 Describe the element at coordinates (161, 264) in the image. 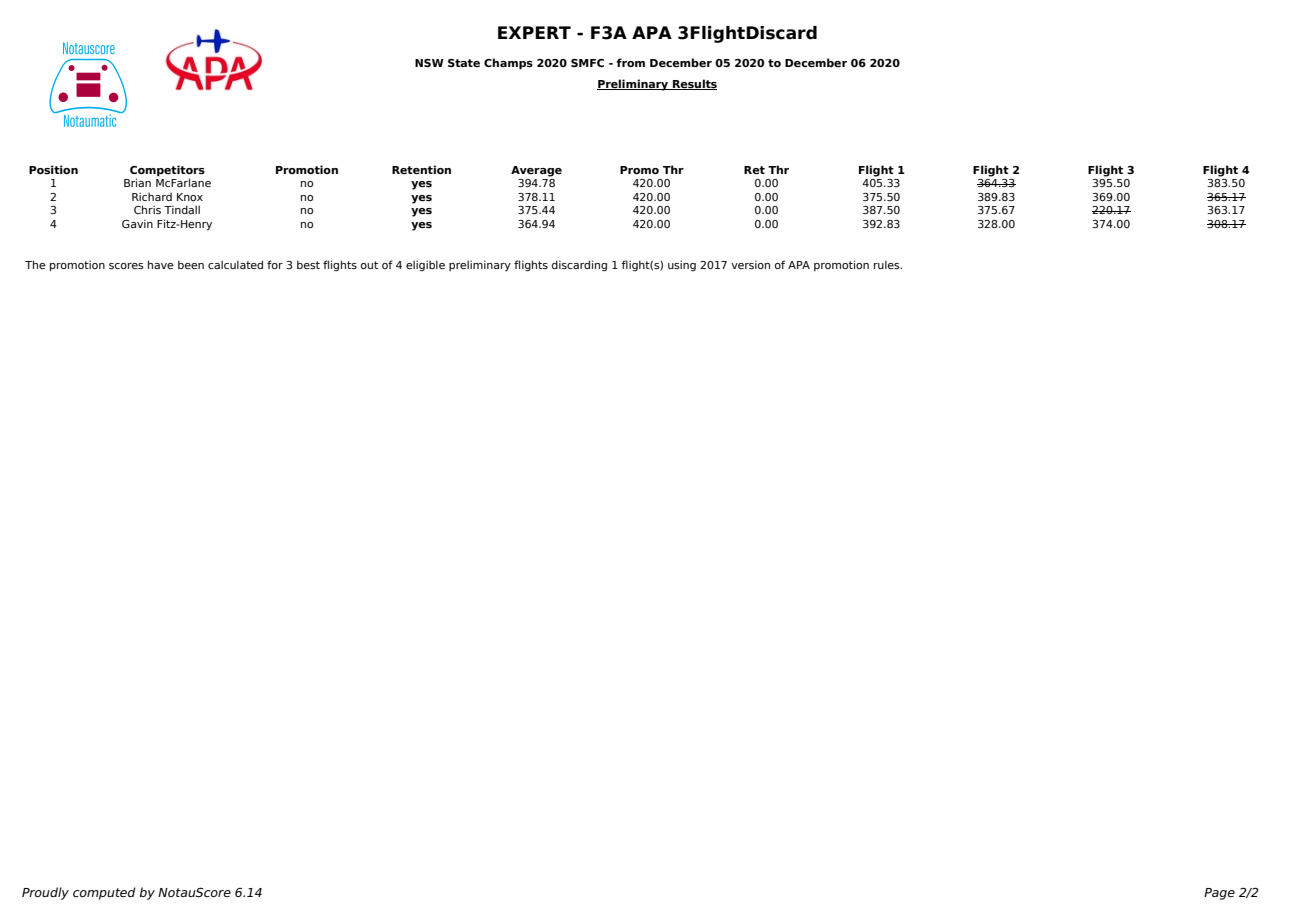

I see `have` at that location.
